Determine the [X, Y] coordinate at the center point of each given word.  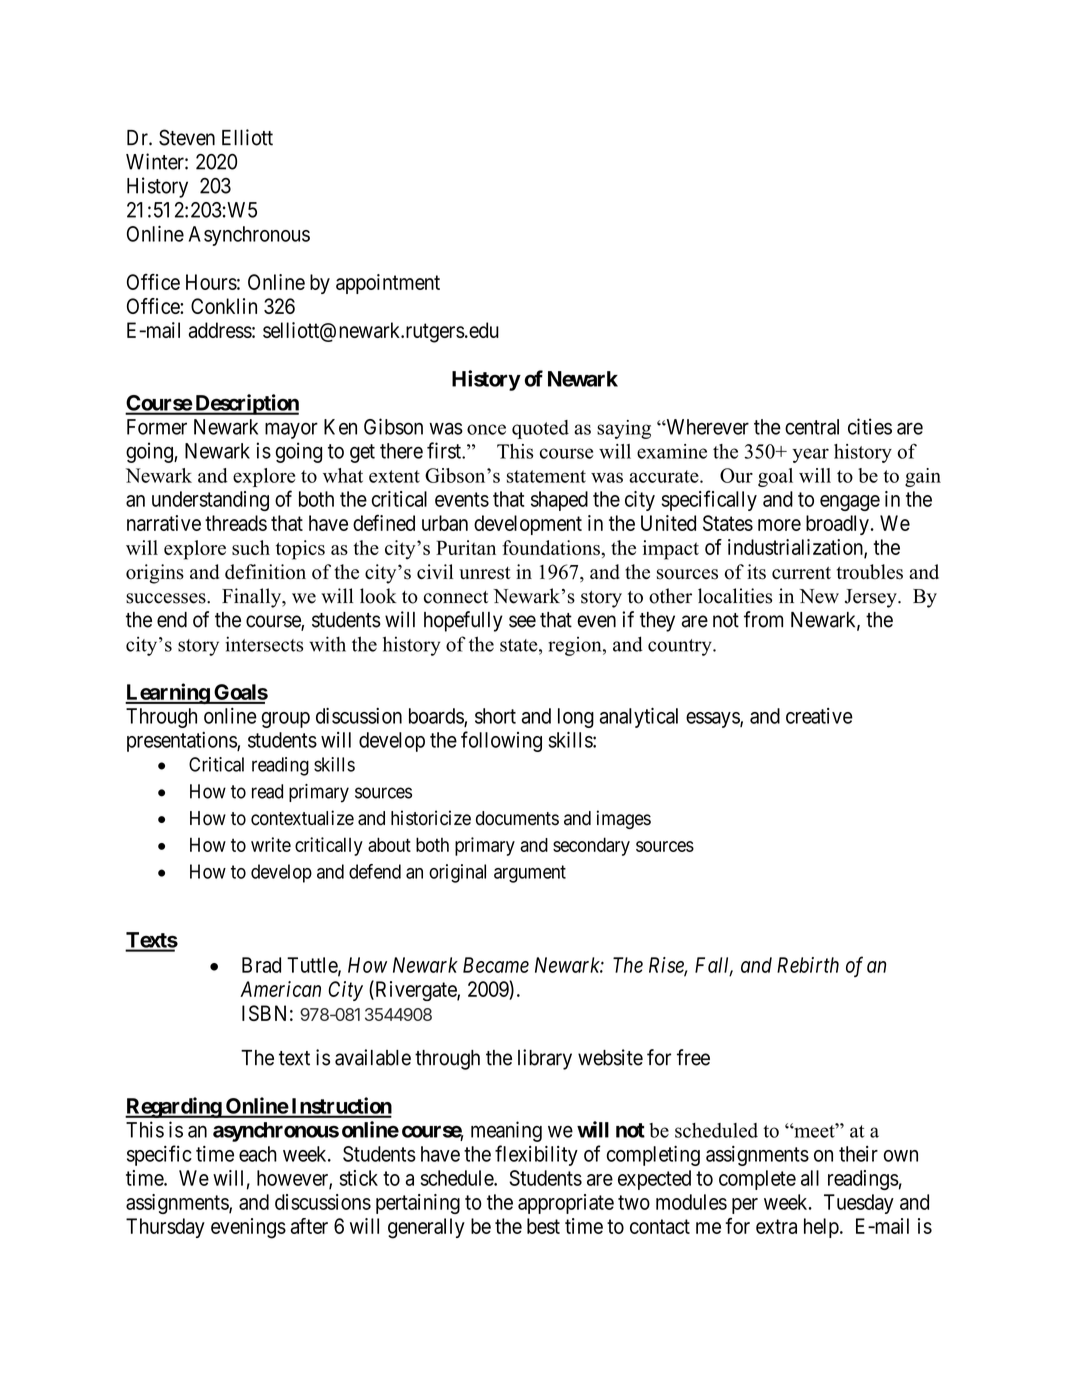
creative [819, 716]
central [812, 427]
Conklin [224, 306]
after [309, 1226]
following [501, 741]
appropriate [566, 1204]
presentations [182, 742]
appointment [388, 284]
